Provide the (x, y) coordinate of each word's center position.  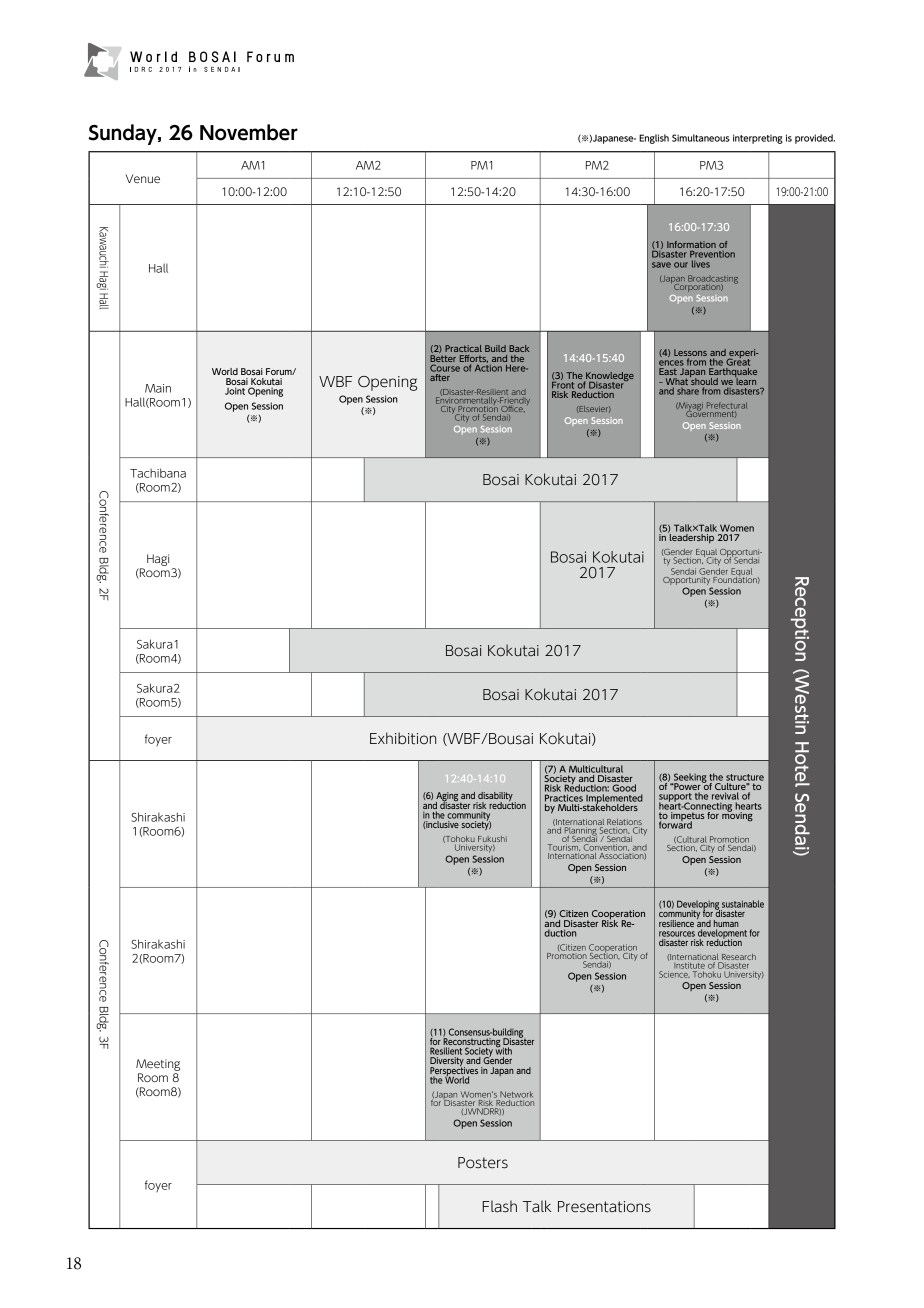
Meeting (158, 1065)
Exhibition (403, 738)
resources (677, 934)
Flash (500, 1206)
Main (158, 388)
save (661, 265)
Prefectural (727, 405)
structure (745, 777)
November (249, 132)
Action (488, 367)
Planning (580, 832)
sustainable (743, 904)
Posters (483, 1163)
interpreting (758, 139)
